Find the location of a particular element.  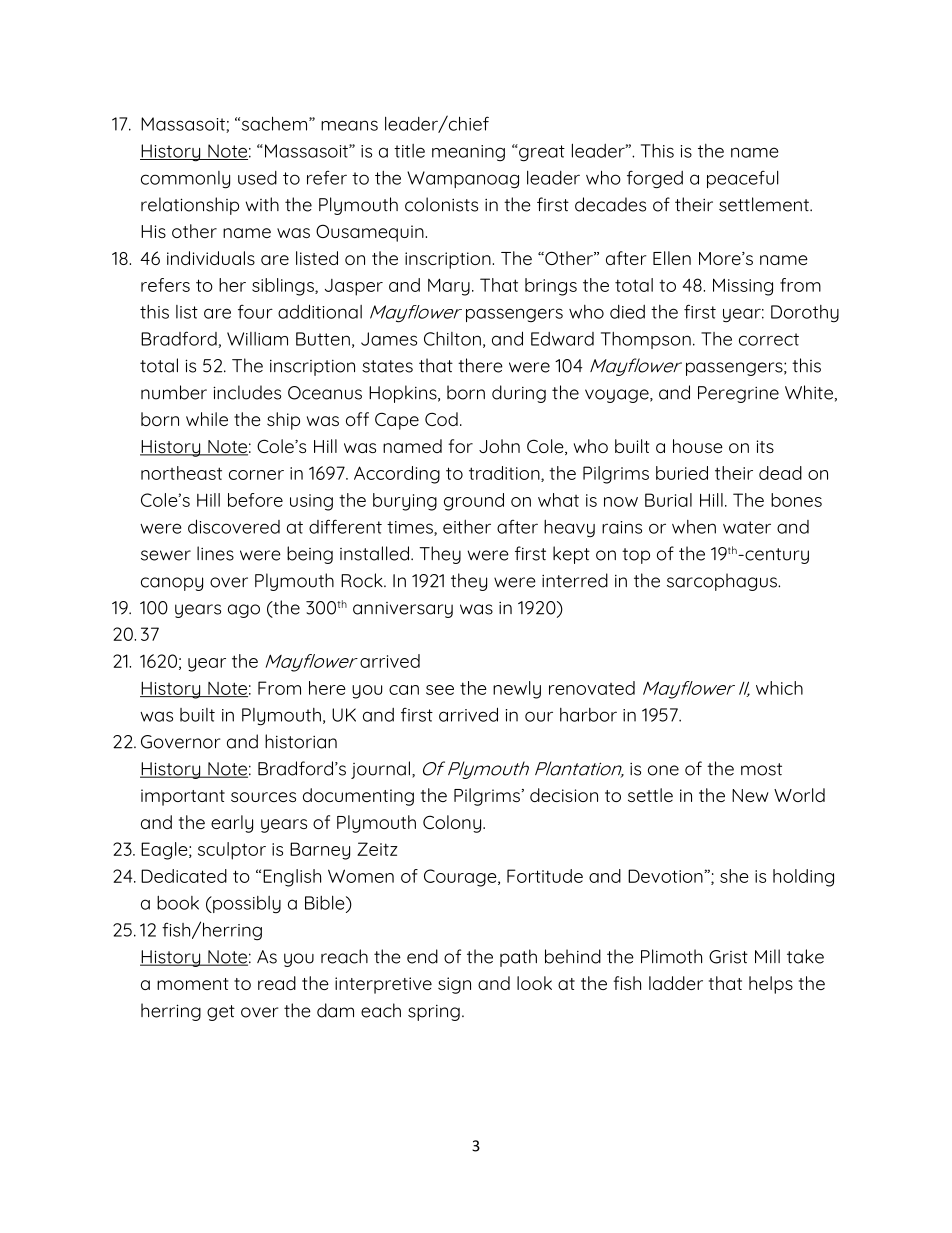

sarcophagus is located at coordinates (723, 582).
